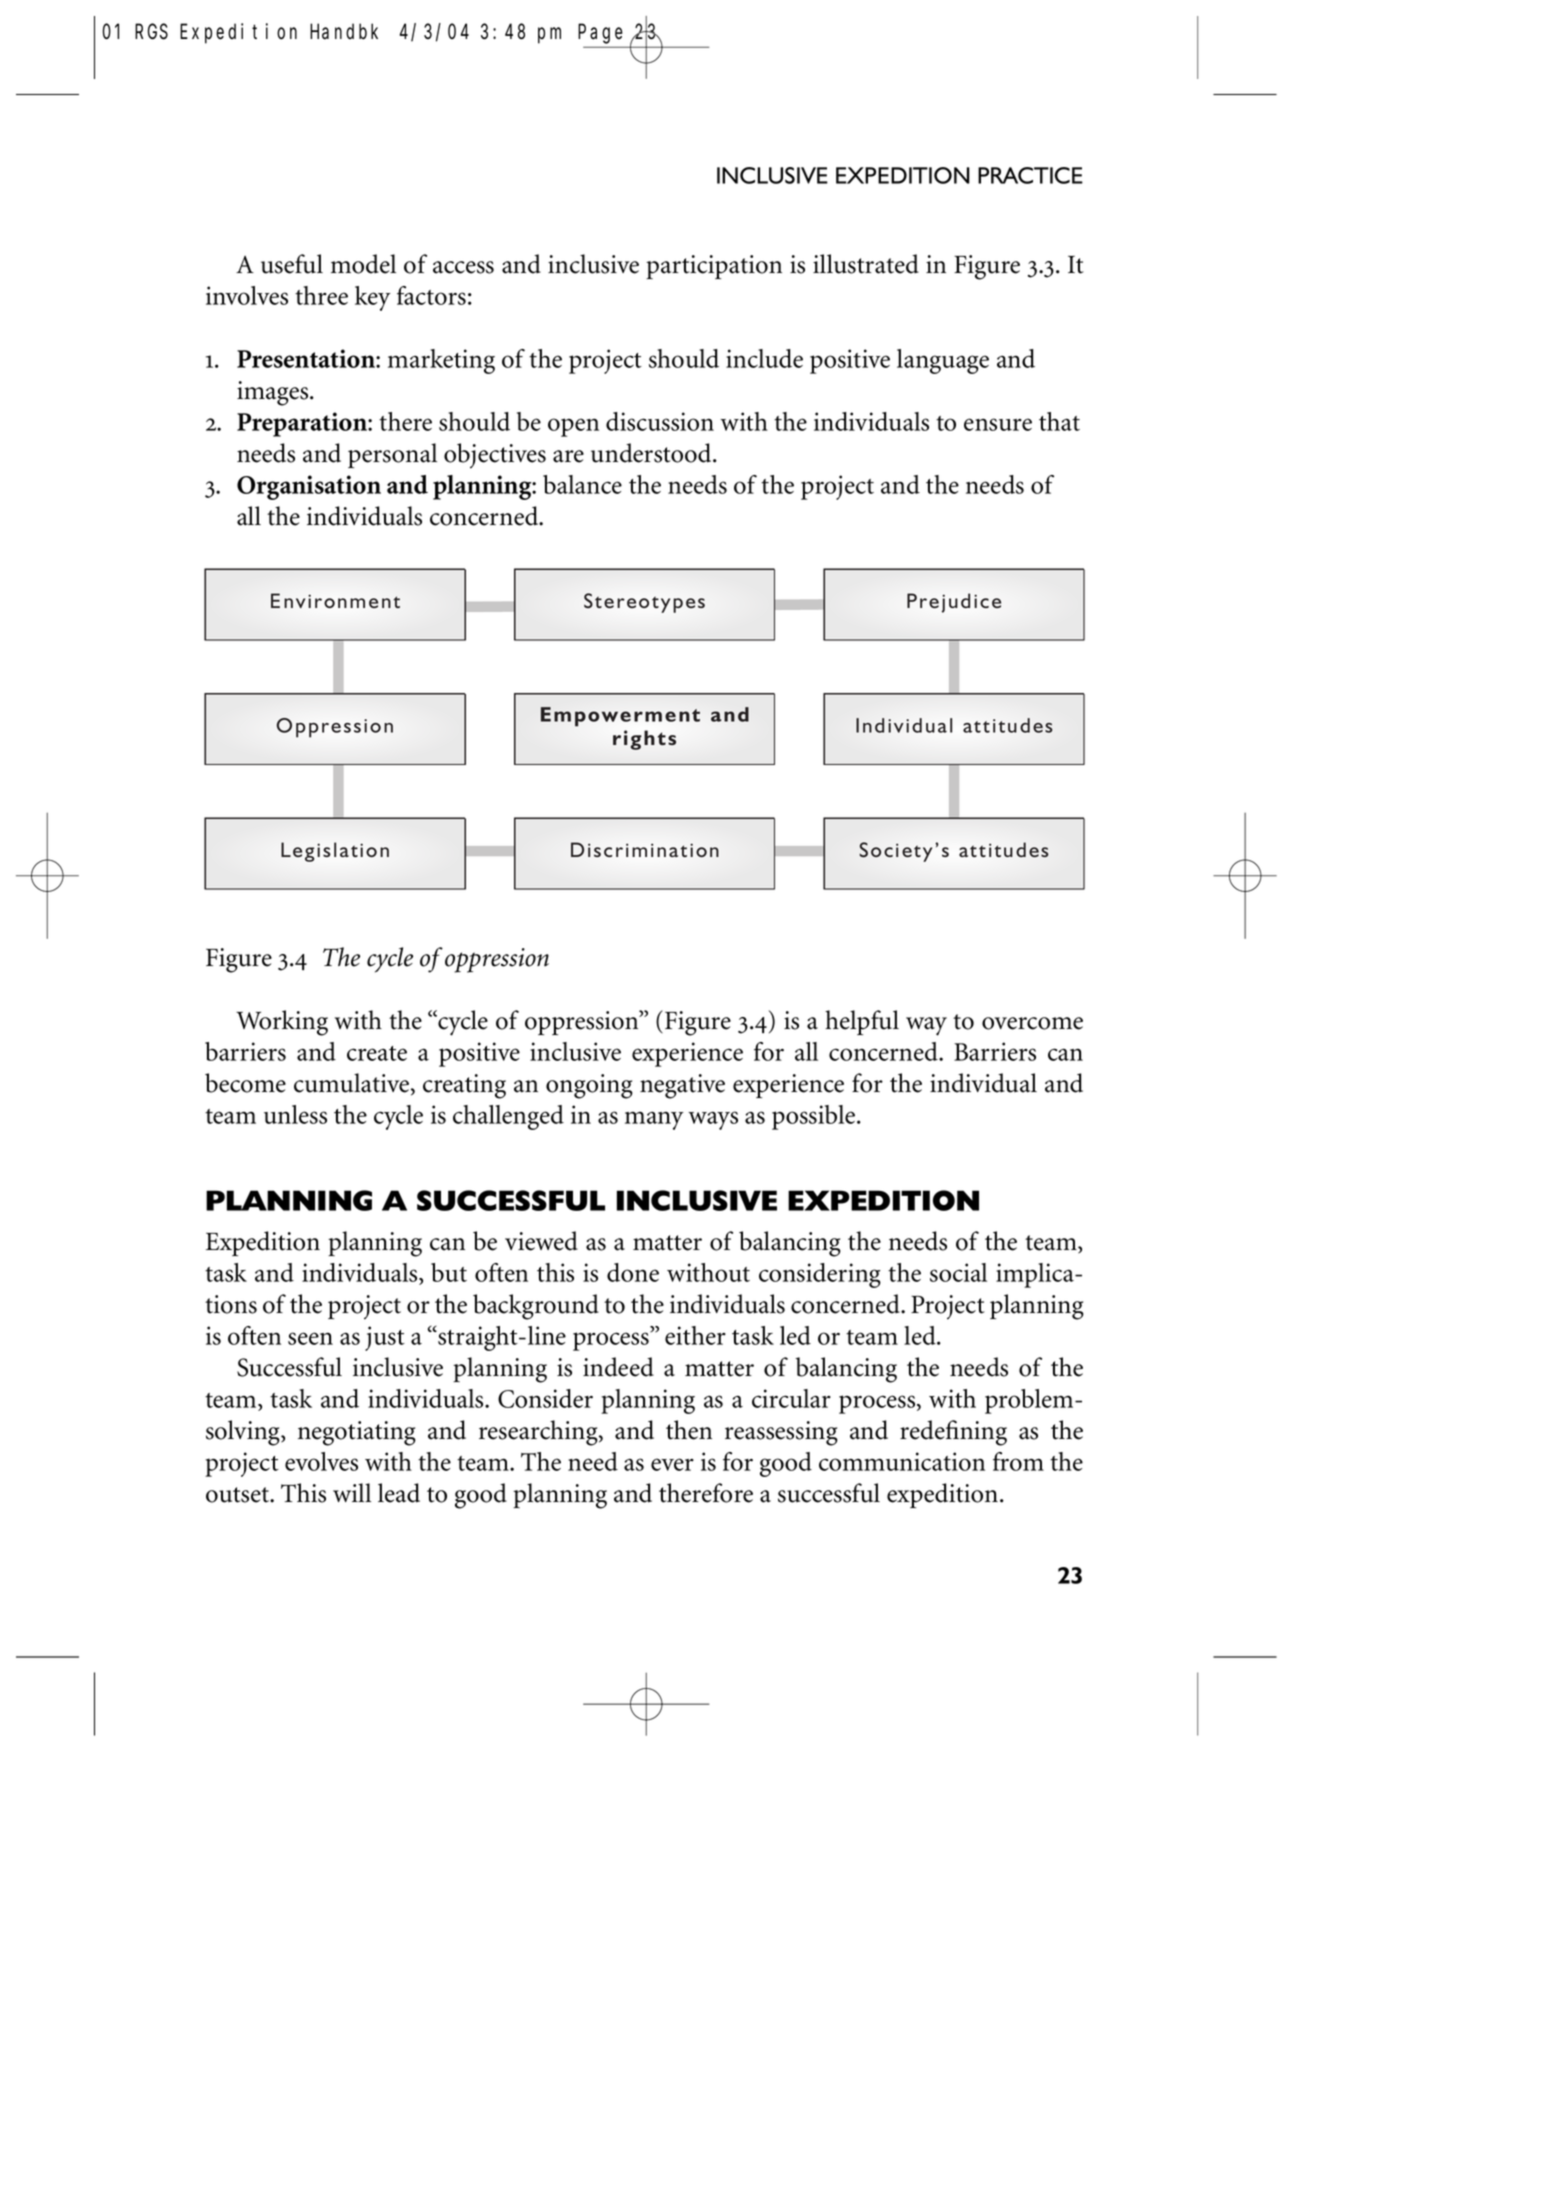  Describe the element at coordinates (589, 1086) in the image. I see `ongoing` at that location.
